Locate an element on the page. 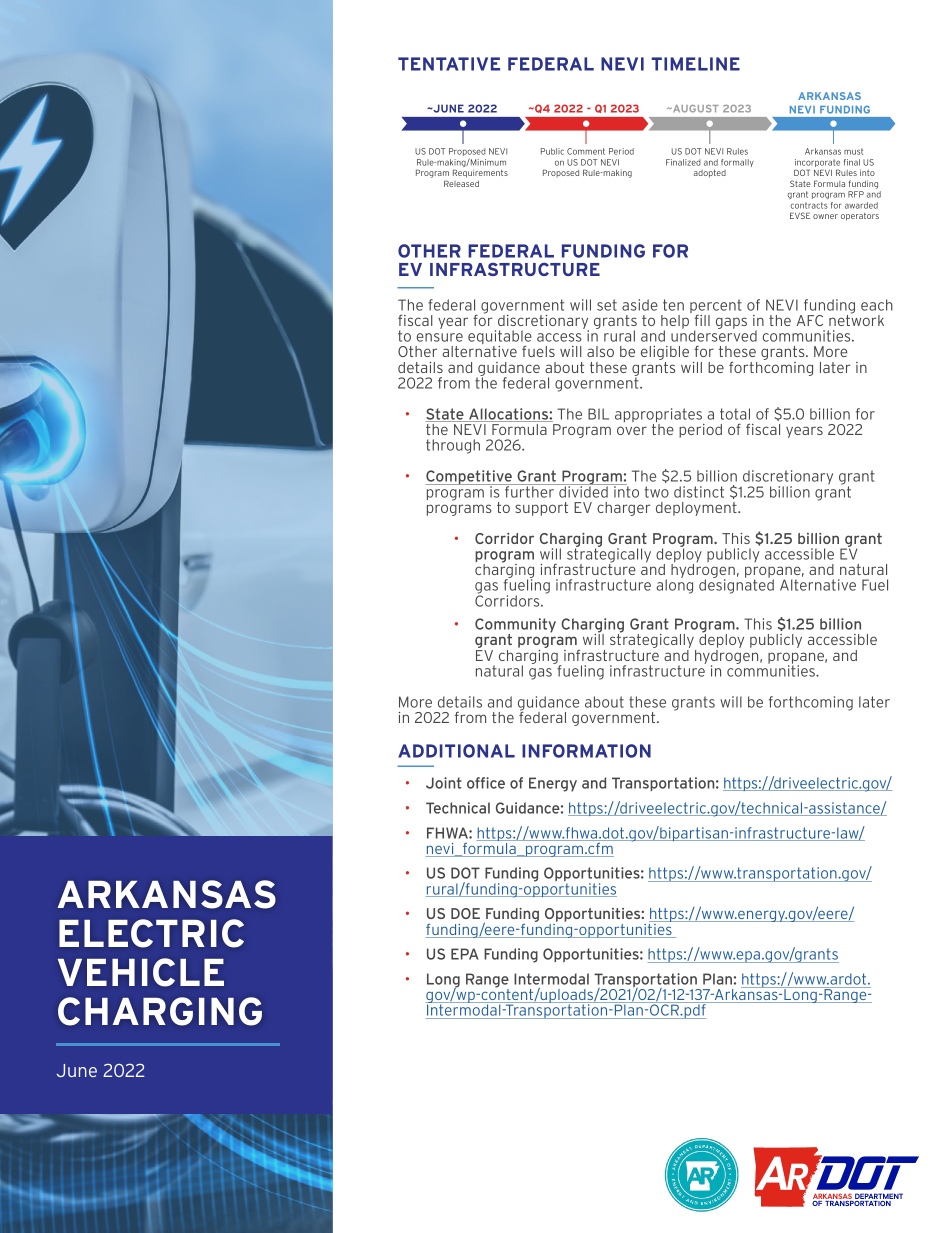  support is located at coordinates (541, 509).
